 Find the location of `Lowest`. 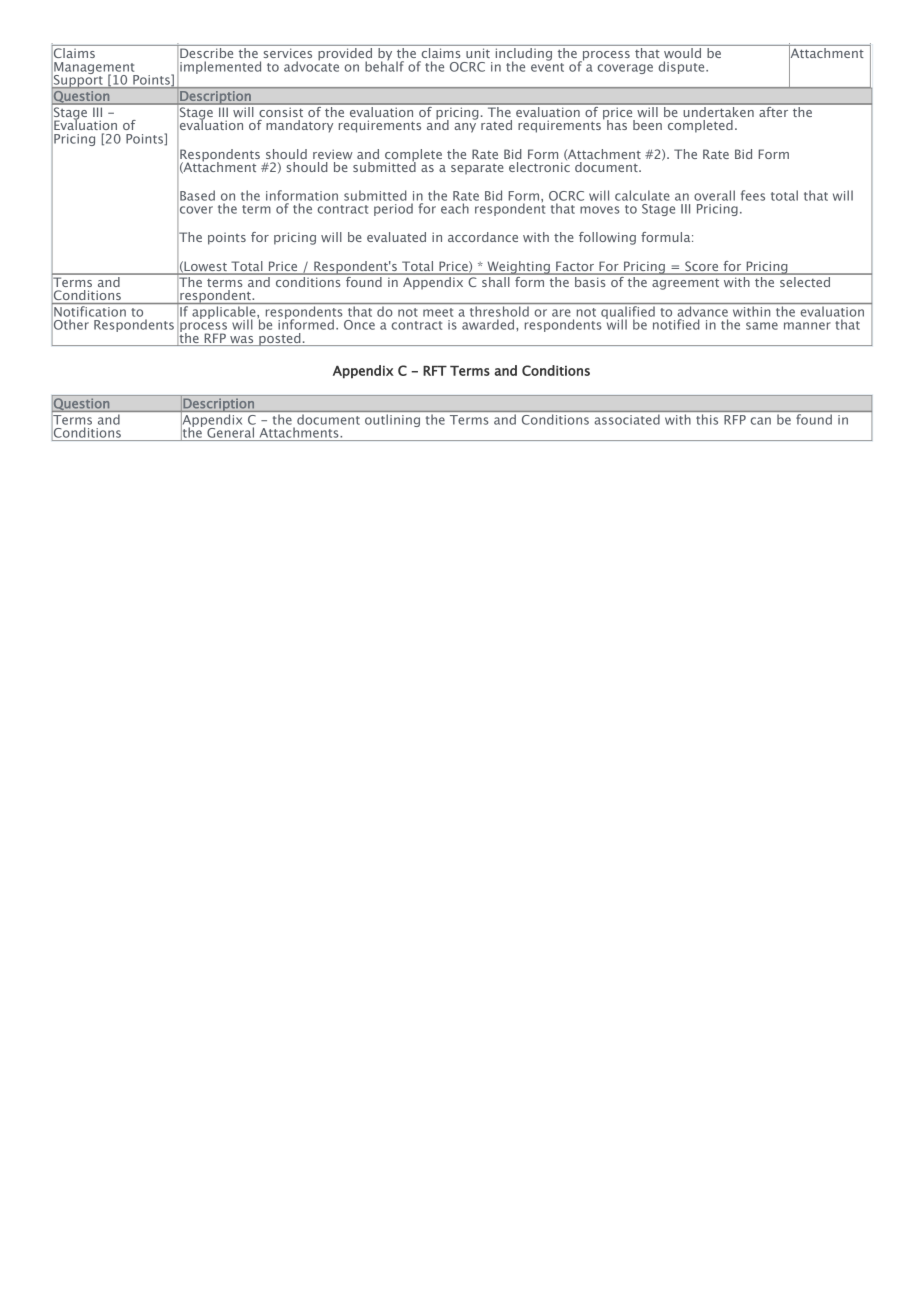

Lowest is located at coordinates (206, 266).
